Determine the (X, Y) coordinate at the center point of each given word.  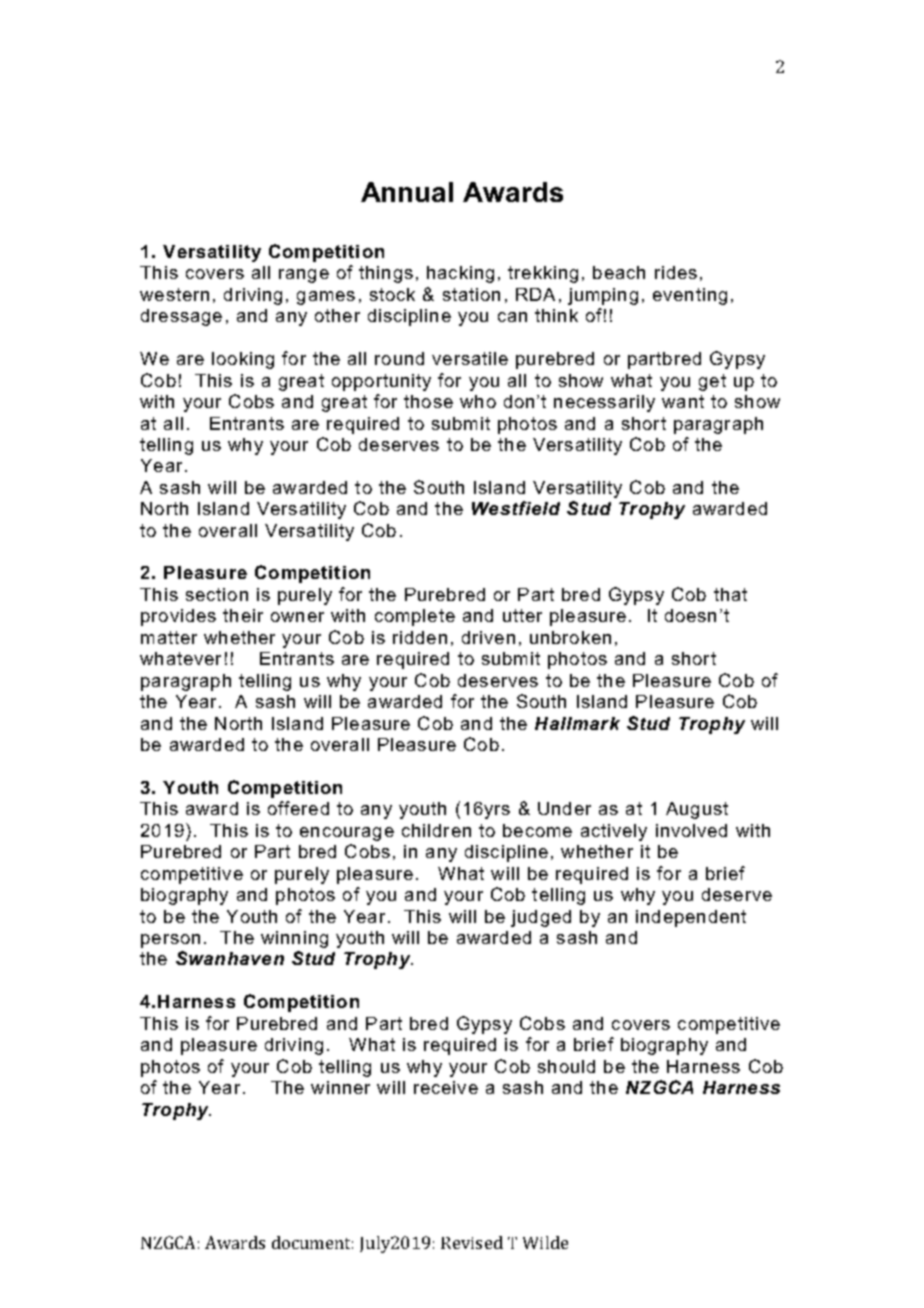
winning (294, 939)
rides (676, 272)
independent (691, 918)
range (304, 276)
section (217, 594)
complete (415, 617)
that (730, 594)
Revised (472, 1242)
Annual (407, 192)
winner (340, 1087)
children (436, 830)
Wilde (545, 1242)
